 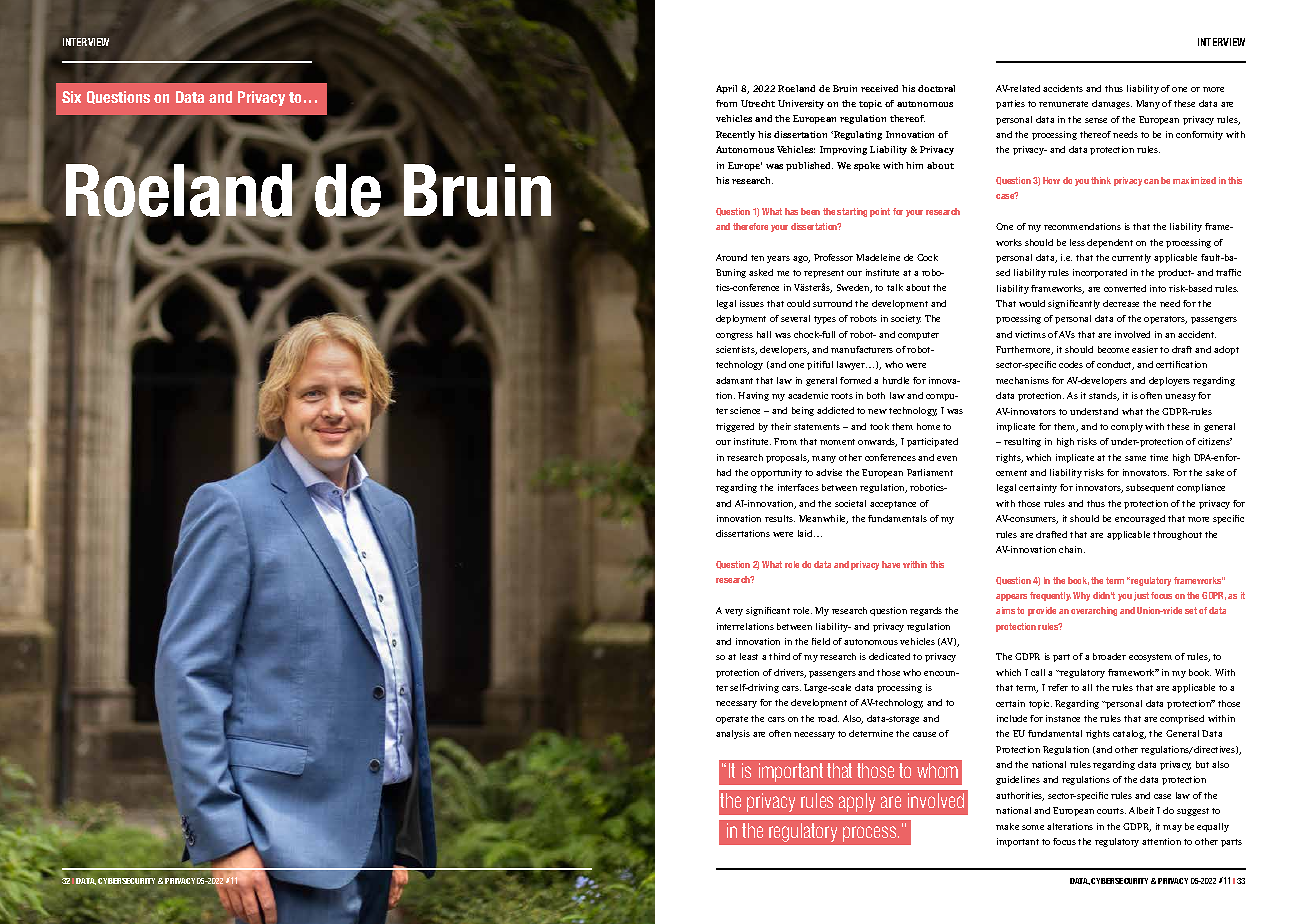 What do you see at coordinates (806, 533) in the document?
I see `laid` at bounding box center [806, 533].
